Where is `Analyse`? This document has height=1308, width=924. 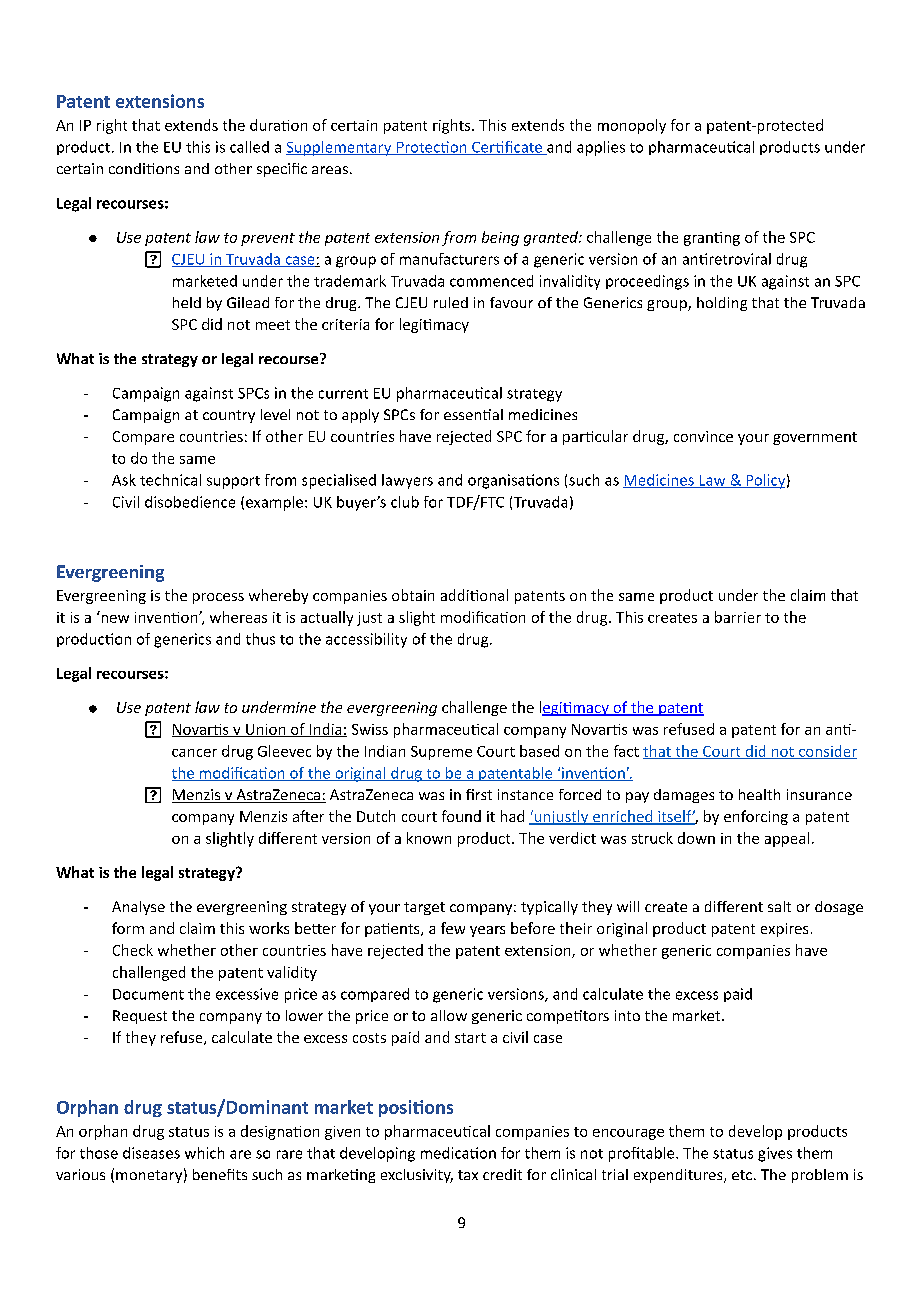
Analyse is located at coordinates (138, 908).
